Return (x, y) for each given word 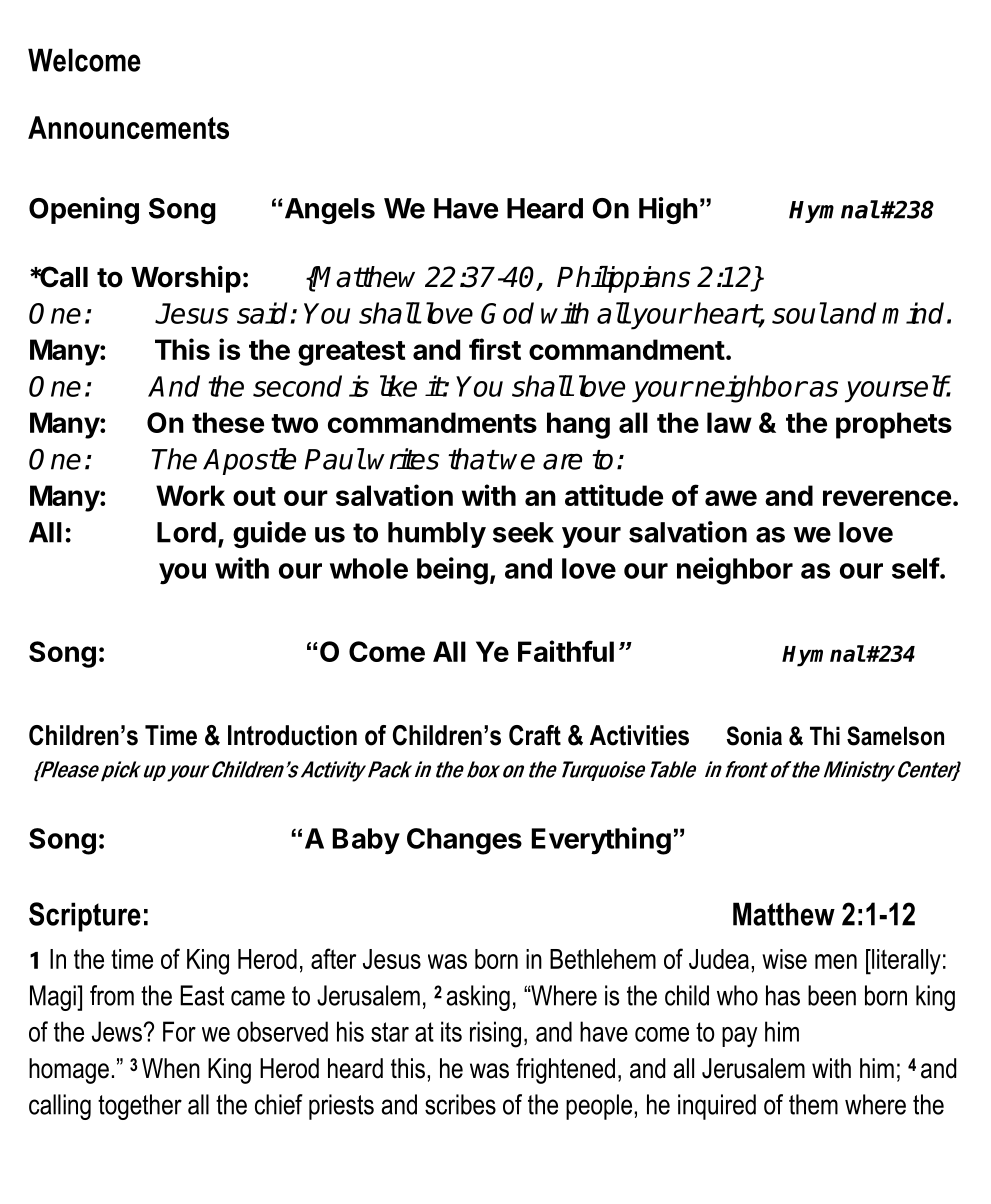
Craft (535, 735)
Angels (328, 211)
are (562, 461)
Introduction (292, 735)
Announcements (128, 127)
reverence (887, 498)
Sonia (754, 736)
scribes (460, 1104)
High (668, 210)
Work (190, 495)
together (140, 1107)
